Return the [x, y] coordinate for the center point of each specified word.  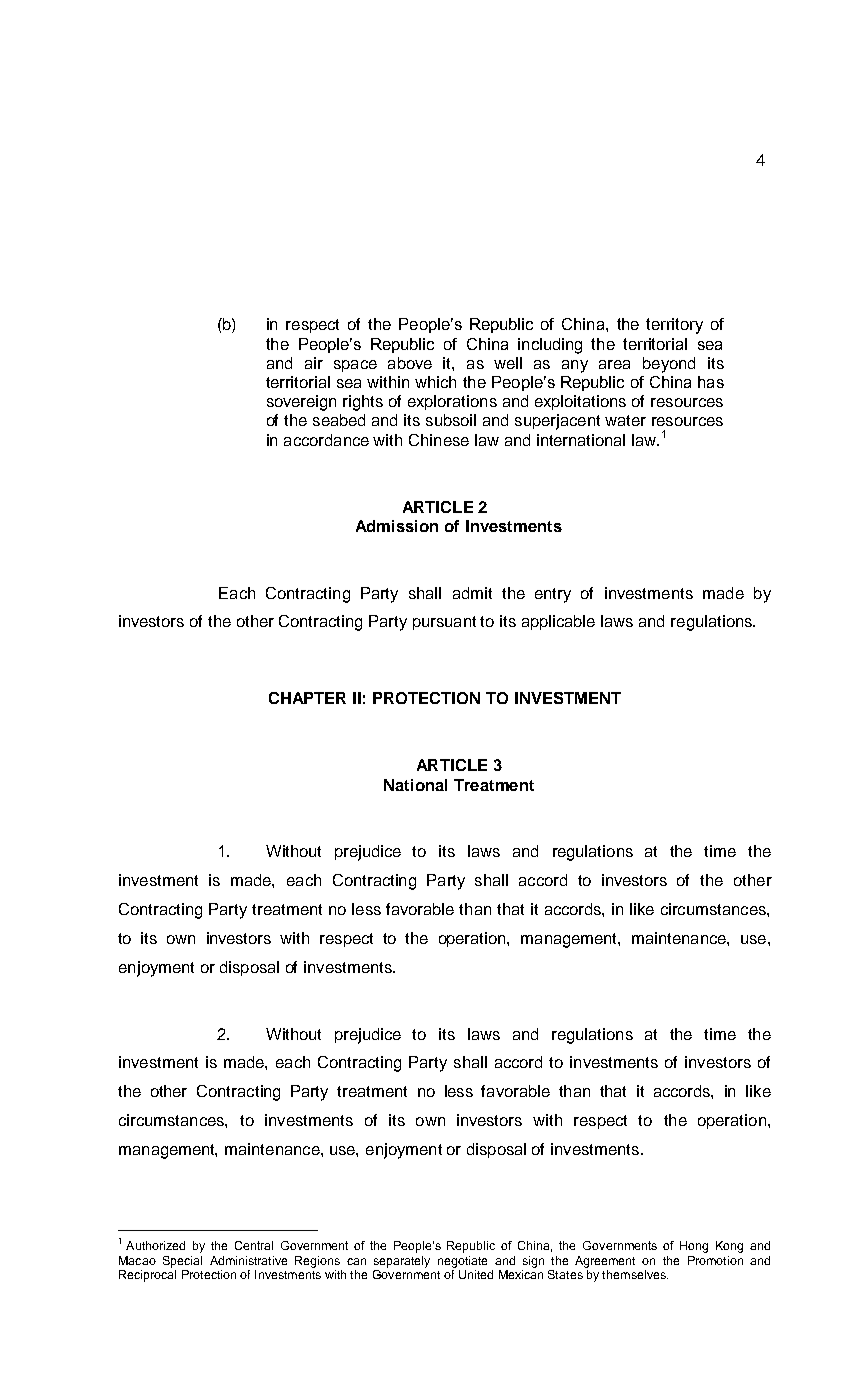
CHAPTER [307, 698]
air [314, 363]
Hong [694, 1247]
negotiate [462, 1262]
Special [182, 1262]
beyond [669, 365]
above [410, 363]
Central [254, 1245]
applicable [558, 622]
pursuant [444, 623]
